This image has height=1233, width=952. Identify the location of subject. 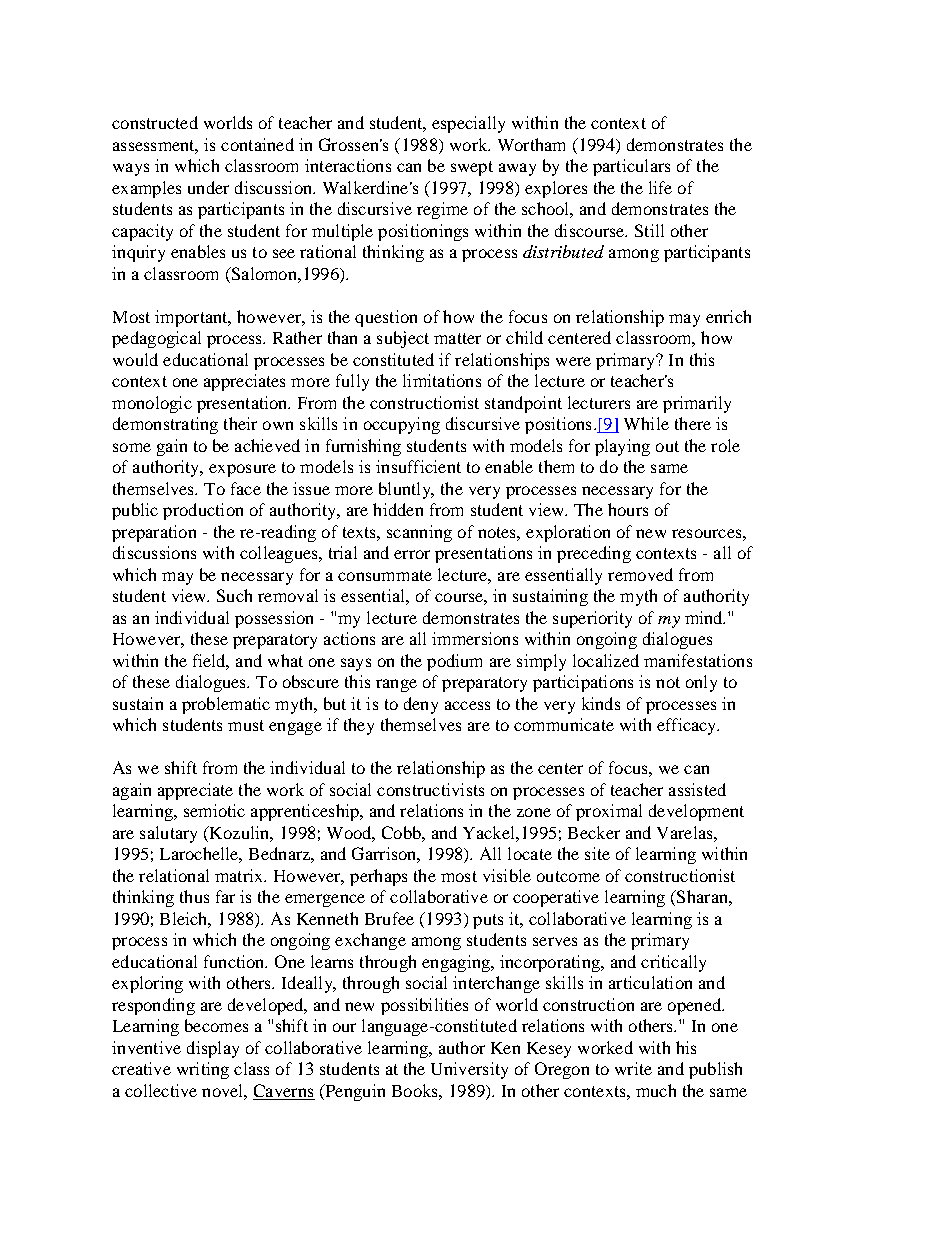
(403, 339).
